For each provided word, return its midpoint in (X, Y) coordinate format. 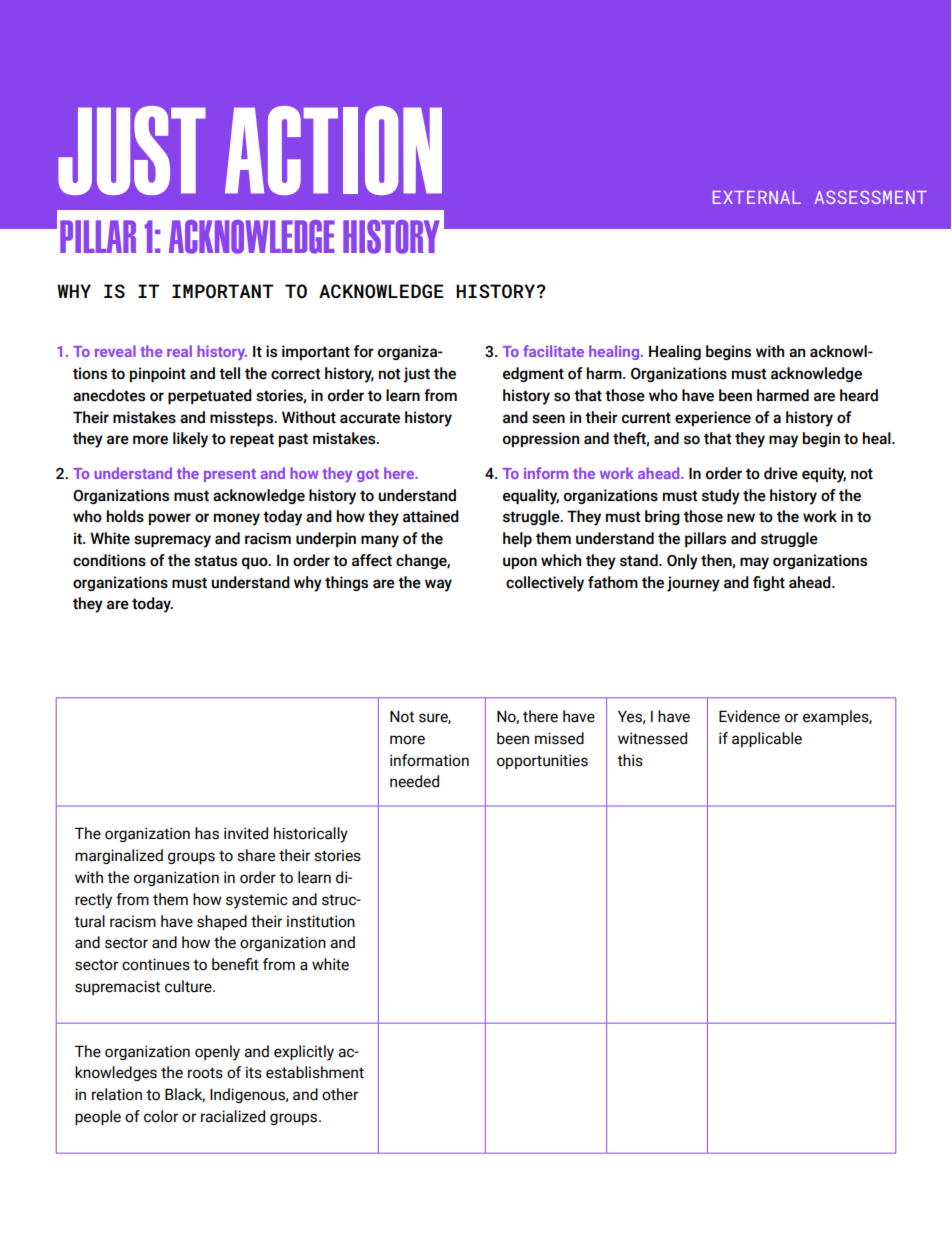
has (207, 833)
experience (713, 418)
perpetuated (210, 396)
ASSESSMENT (871, 197)
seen (548, 419)
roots (205, 1073)
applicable (767, 739)
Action (333, 150)
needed (414, 781)
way (438, 585)
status (215, 561)
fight (769, 583)
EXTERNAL (757, 197)
